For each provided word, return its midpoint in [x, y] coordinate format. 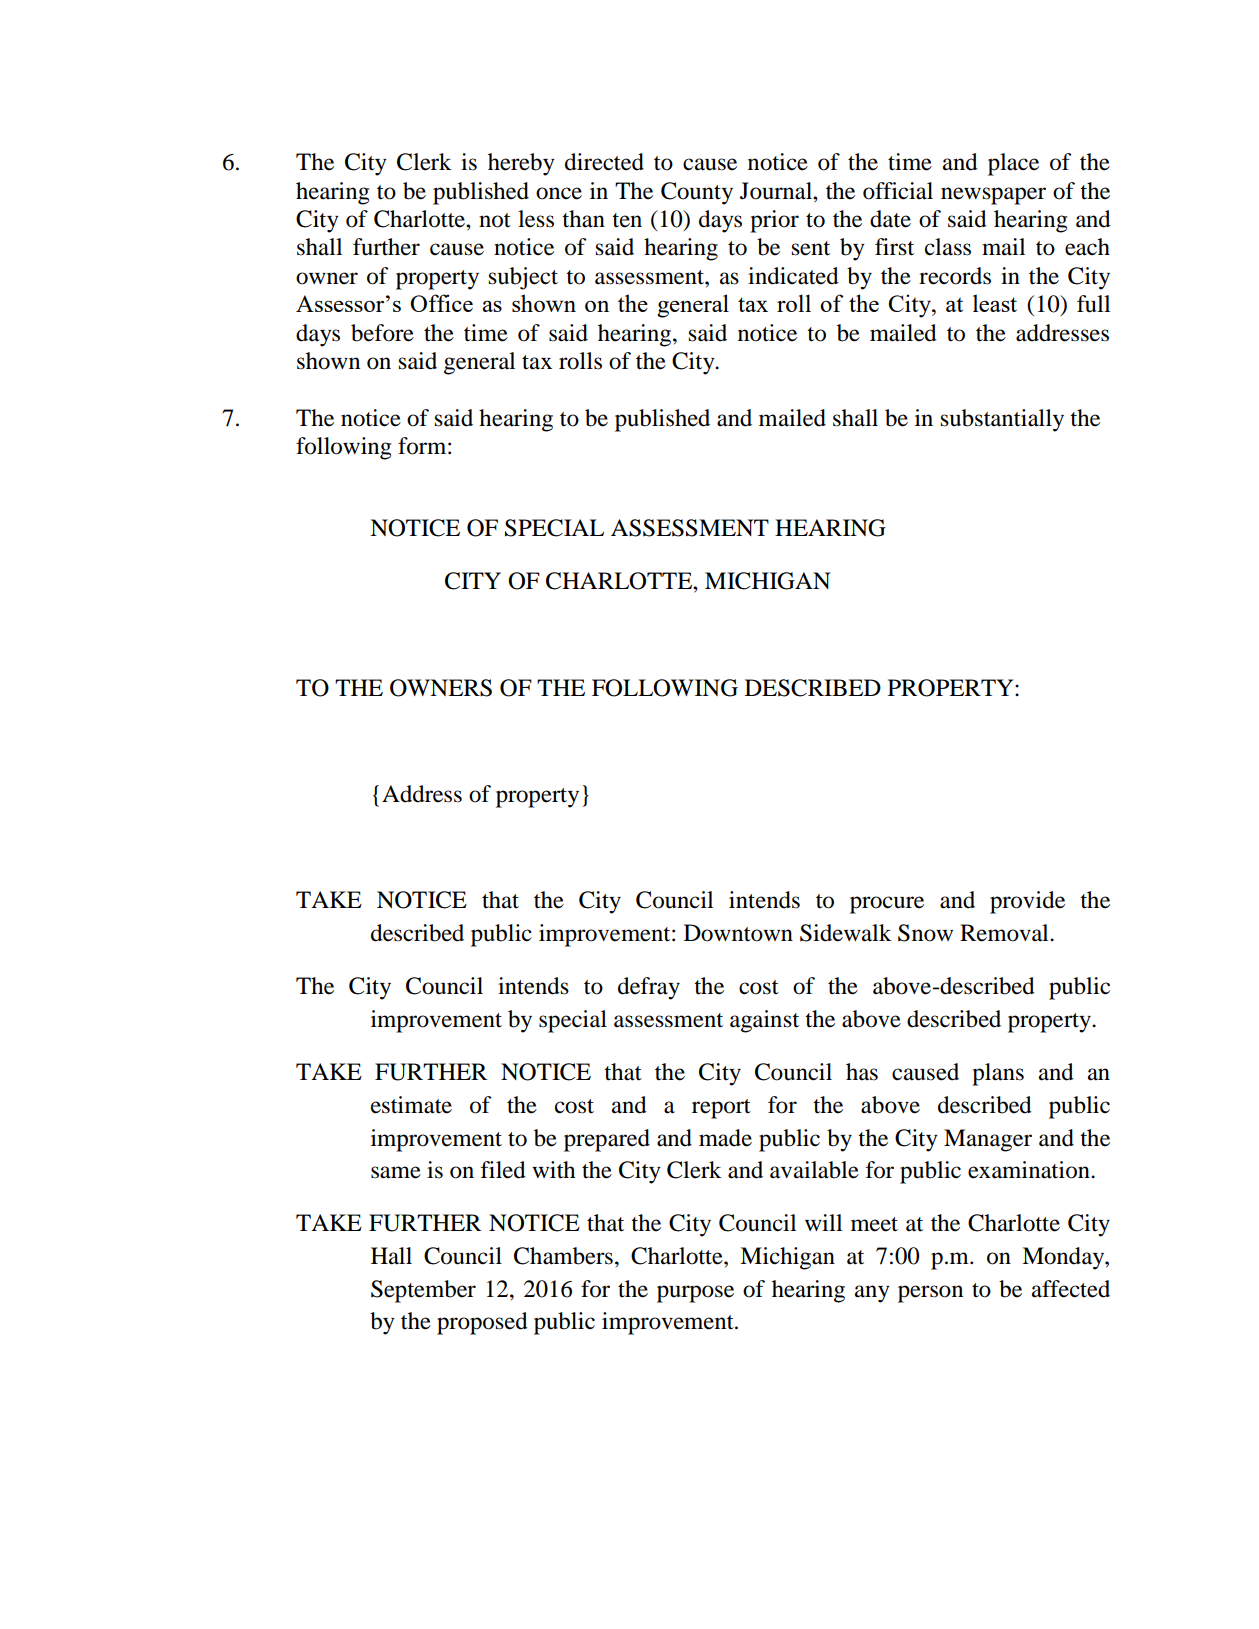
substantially [1002, 420]
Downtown [738, 933]
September [423, 1291]
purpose [695, 1294]
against [764, 1021]
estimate [411, 1105]
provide [1027, 902]
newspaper [993, 196]
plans [998, 1074]
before [382, 333]
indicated [793, 276]
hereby [521, 164]
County [697, 193]
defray [649, 988]
